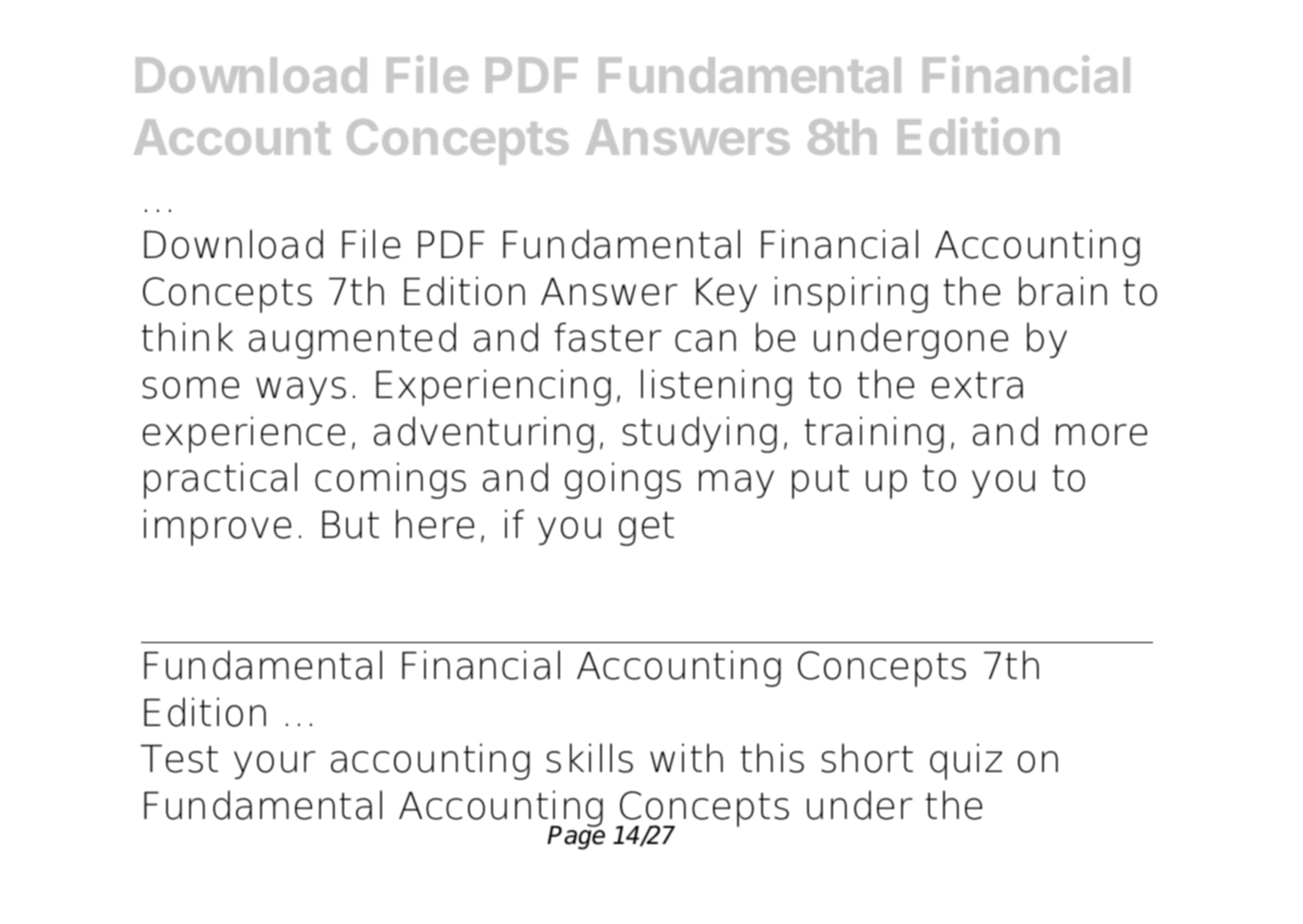 The height and width of the page is (924, 1303). What do you see at coordinates (726, 295) in the page?
I see `Key` at bounding box center [726, 295].
